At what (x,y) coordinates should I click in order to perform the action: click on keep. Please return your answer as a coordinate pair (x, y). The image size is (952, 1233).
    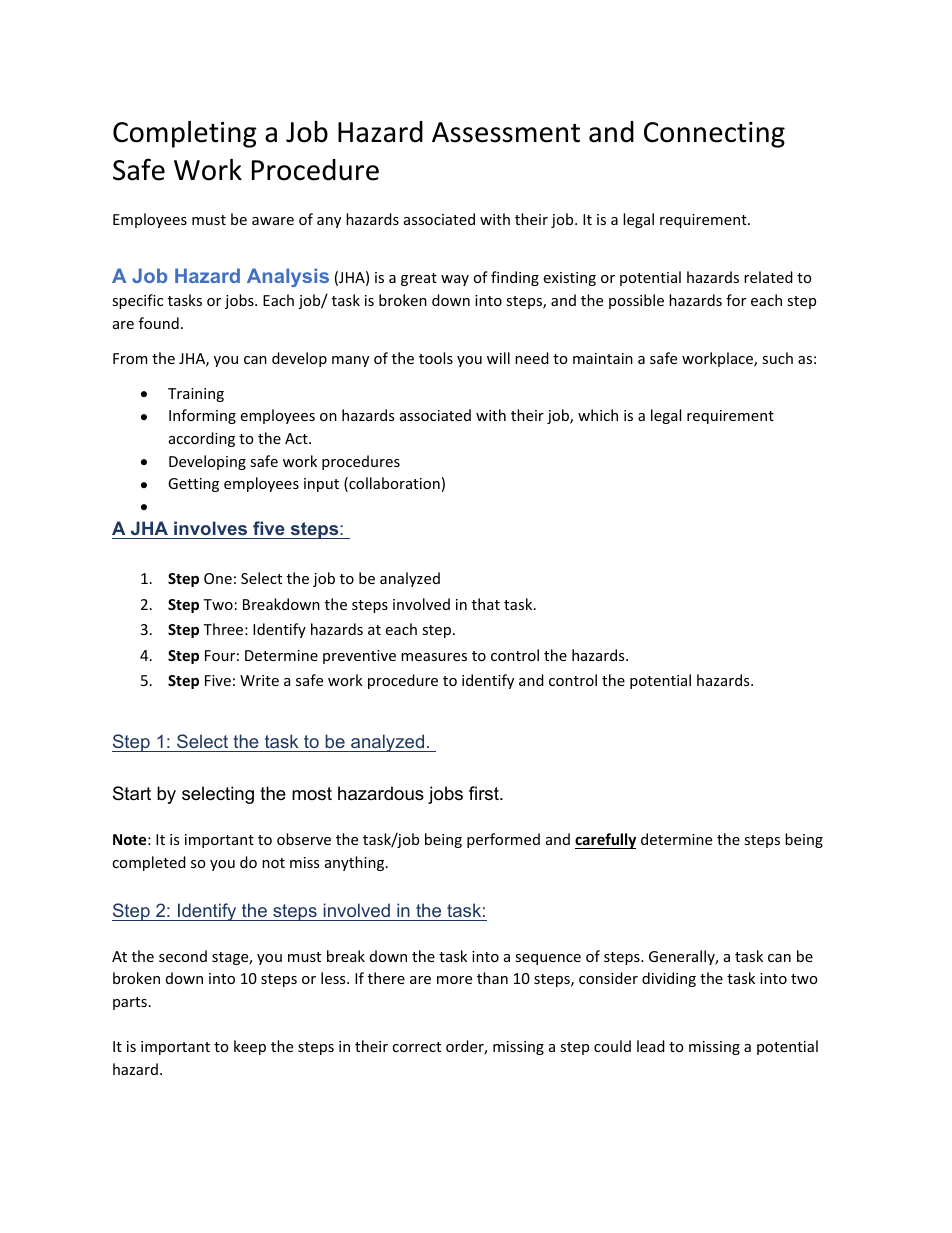
    Looking at the image, I should click on (250, 1047).
